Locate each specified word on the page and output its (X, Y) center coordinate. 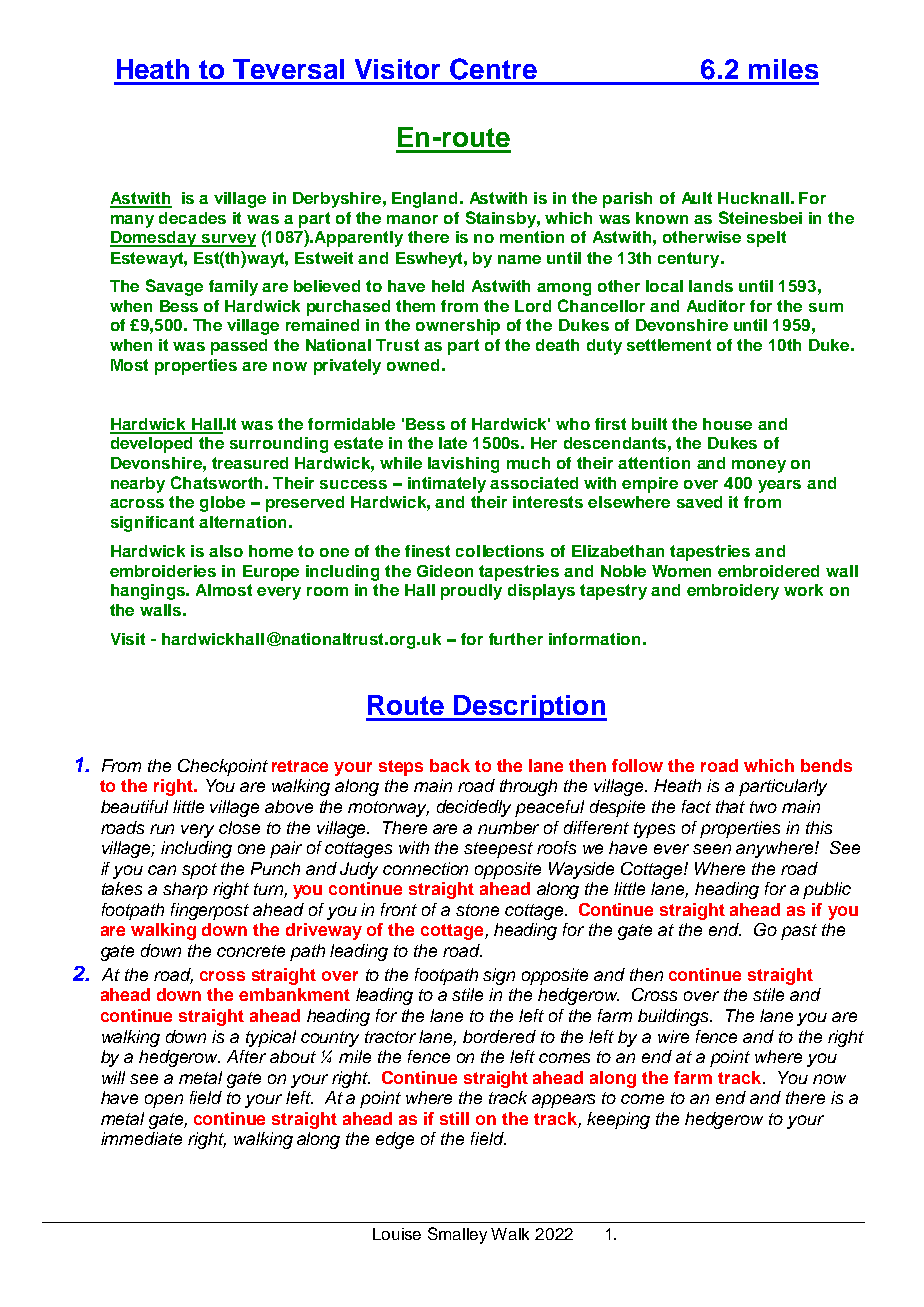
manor (412, 219)
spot (199, 871)
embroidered (768, 571)
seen (712, 849)
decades (192, 218)
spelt (766, 239)
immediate (141, 1138)
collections (500, 551)
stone (477, 910)
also (226, 551)
